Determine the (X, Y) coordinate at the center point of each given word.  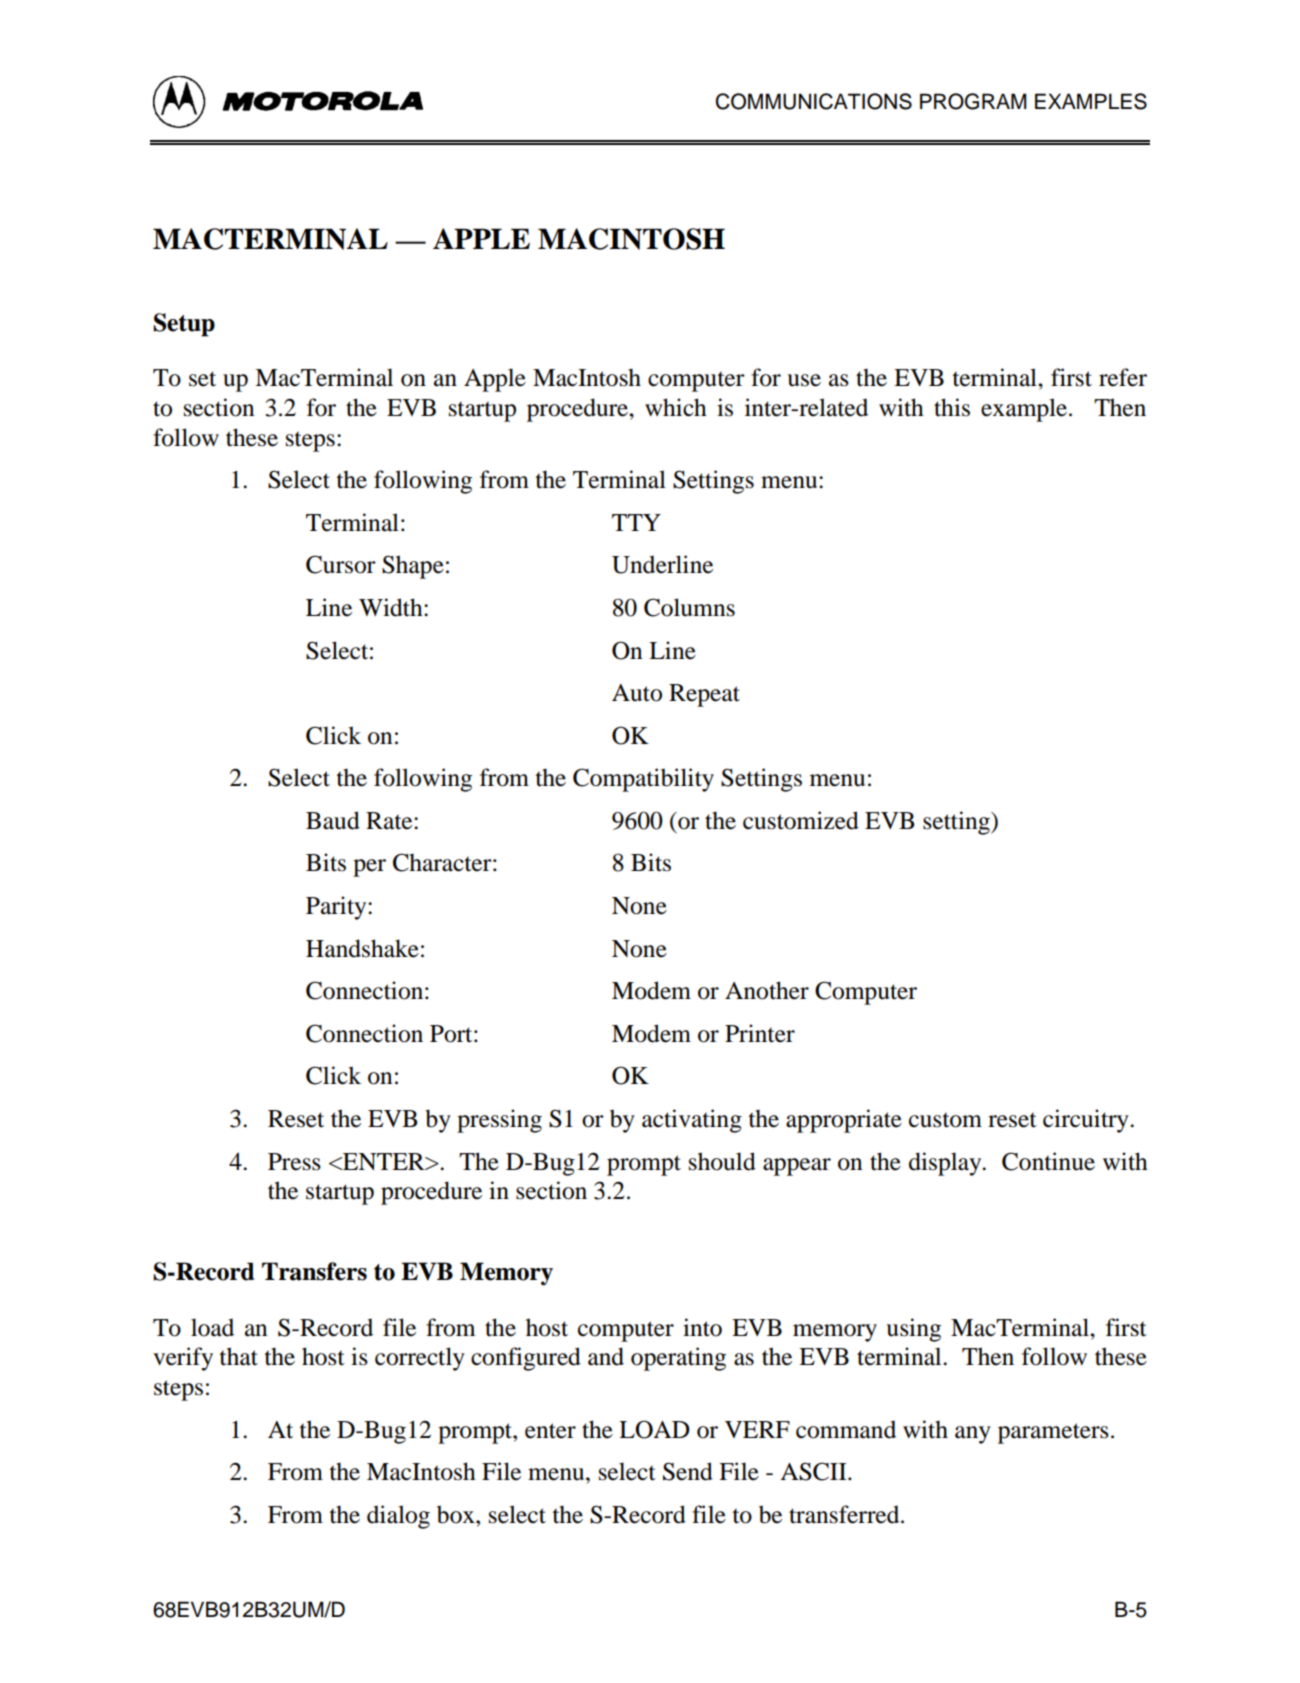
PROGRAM (973, 101)
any (973, 1435)
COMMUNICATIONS (814, 101)
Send (688, 1471)
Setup (184, 325)
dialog (398, 1517)
